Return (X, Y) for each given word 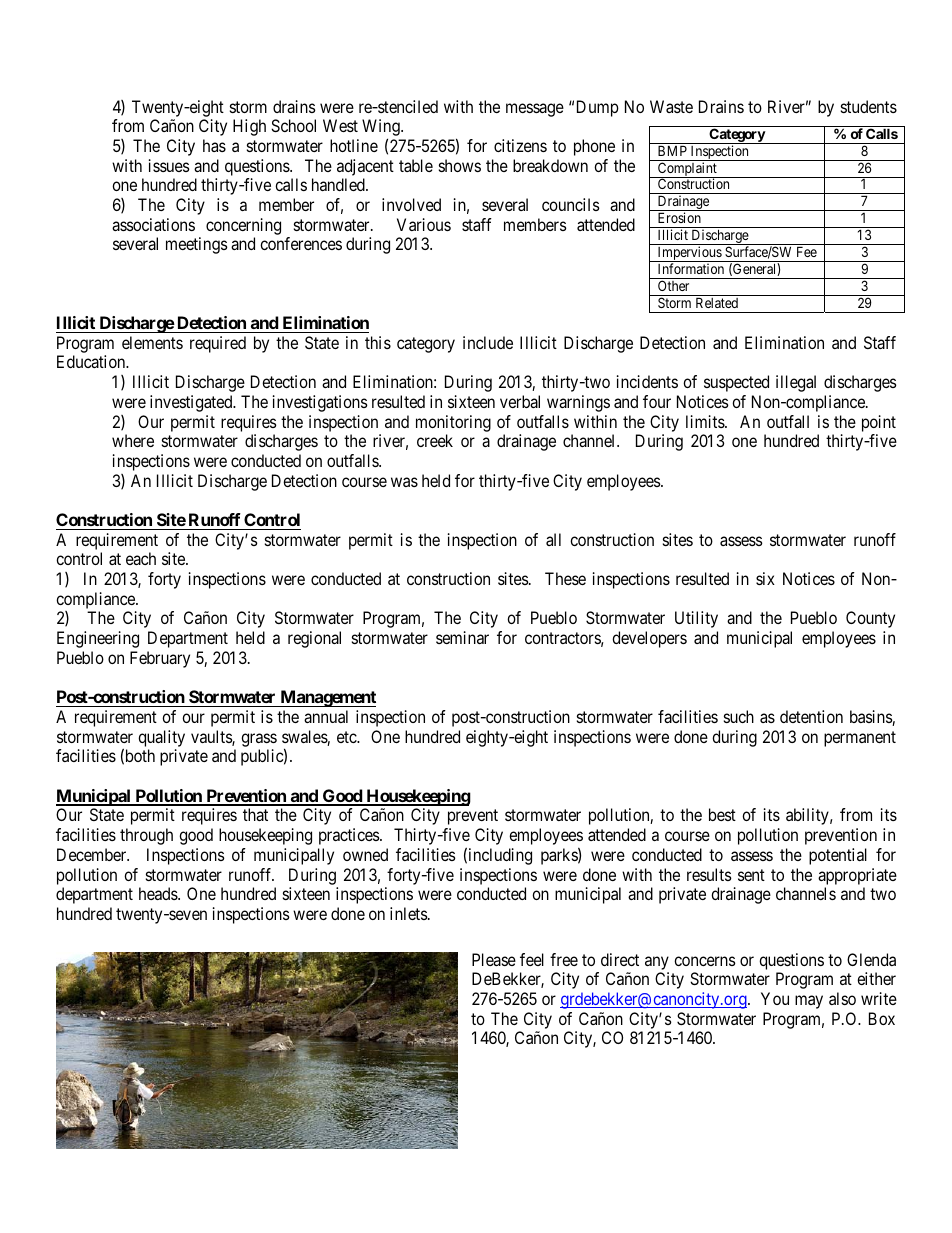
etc (347, 737)
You (775, 998)
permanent (860, 739)
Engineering (98, 639)
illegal (796, 383)
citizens (520, 145)
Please (494, 959)
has (214, 145)
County (870, 619)
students (869, 106)
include (488, 342)
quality (161, 738)
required (218, 344)
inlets (409, 913)
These (565, 578)
